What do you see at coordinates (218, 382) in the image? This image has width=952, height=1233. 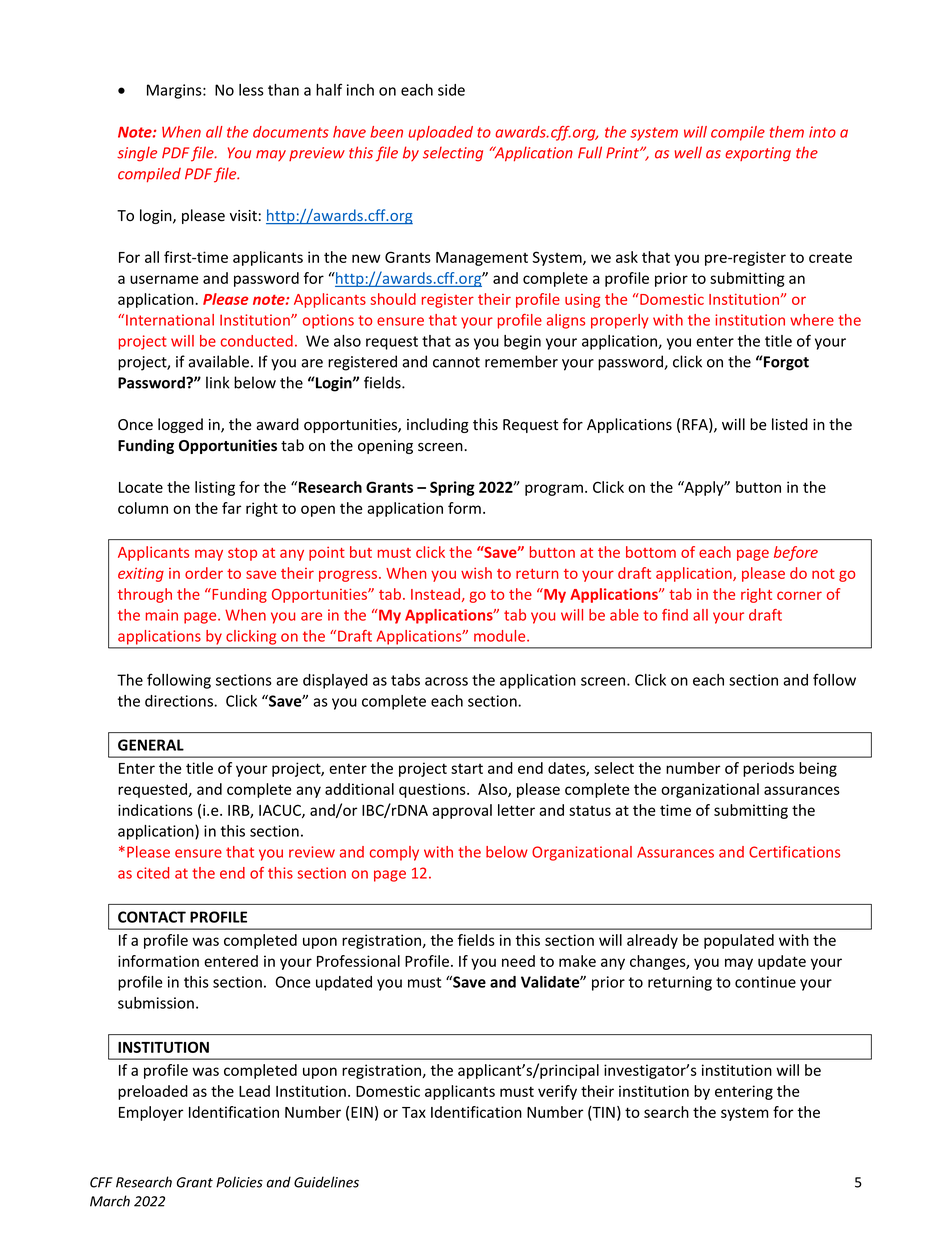 I see `link` at bounding box center [218, 382].
